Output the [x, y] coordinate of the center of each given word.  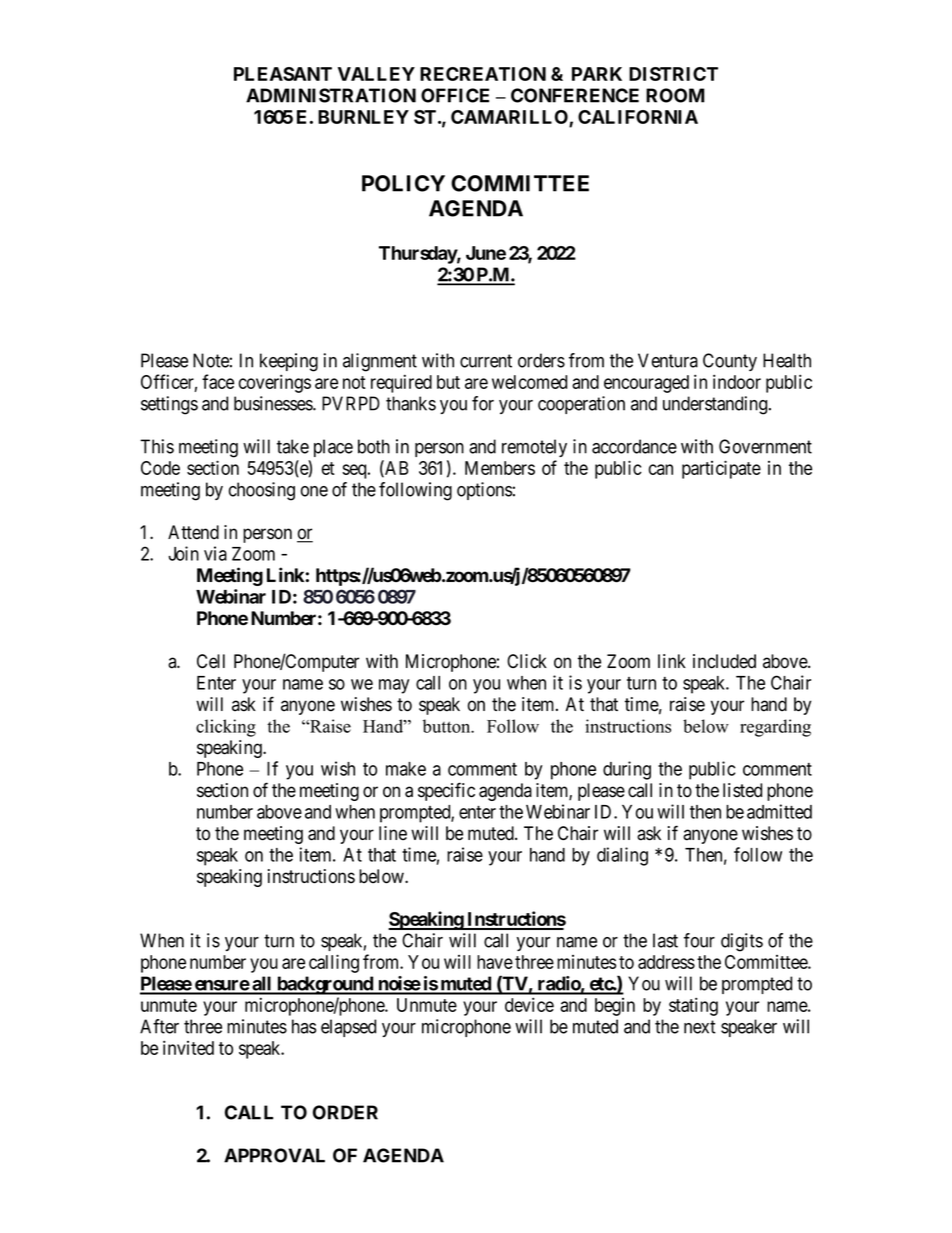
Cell [211, 661]
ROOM [675, 95]
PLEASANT [283, 74]
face [218, 381]
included [724, 661]
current [486, 361]
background [325, 985]
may [394, 686]
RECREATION [483, 74]
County [730, 362]
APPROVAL [274, 1155]
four [699, 940]
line [393, 833]
